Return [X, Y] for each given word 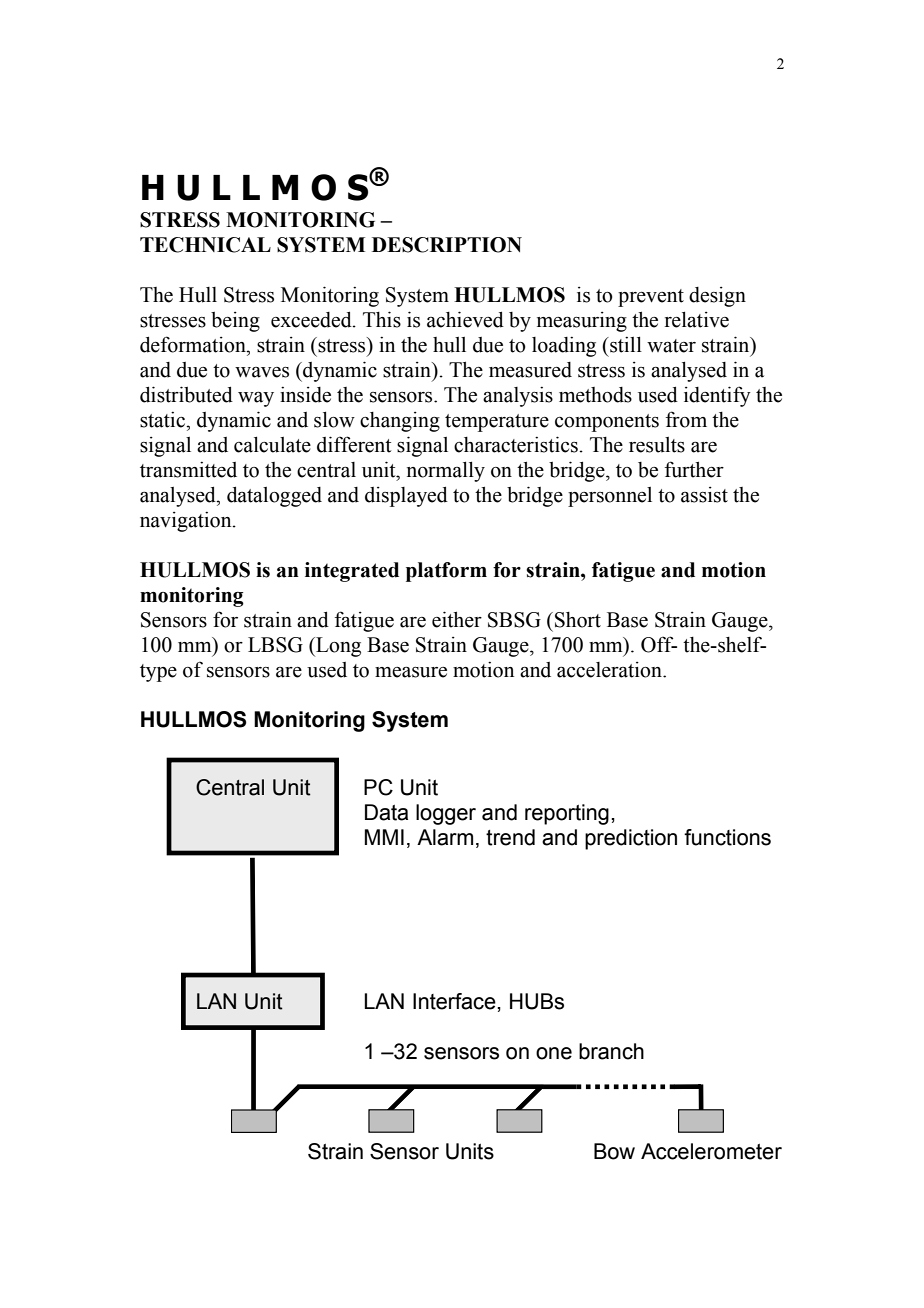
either [457, 619]
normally [446, 471]
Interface [455, 1001]
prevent [651, 298]
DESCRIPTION [447, 245]
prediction [631, 839]
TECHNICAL [205, 245]
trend [510, 837]
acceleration [610, 670]
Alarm [445, 837]
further [694, 469]
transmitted [188, 470]
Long [337, 647]
